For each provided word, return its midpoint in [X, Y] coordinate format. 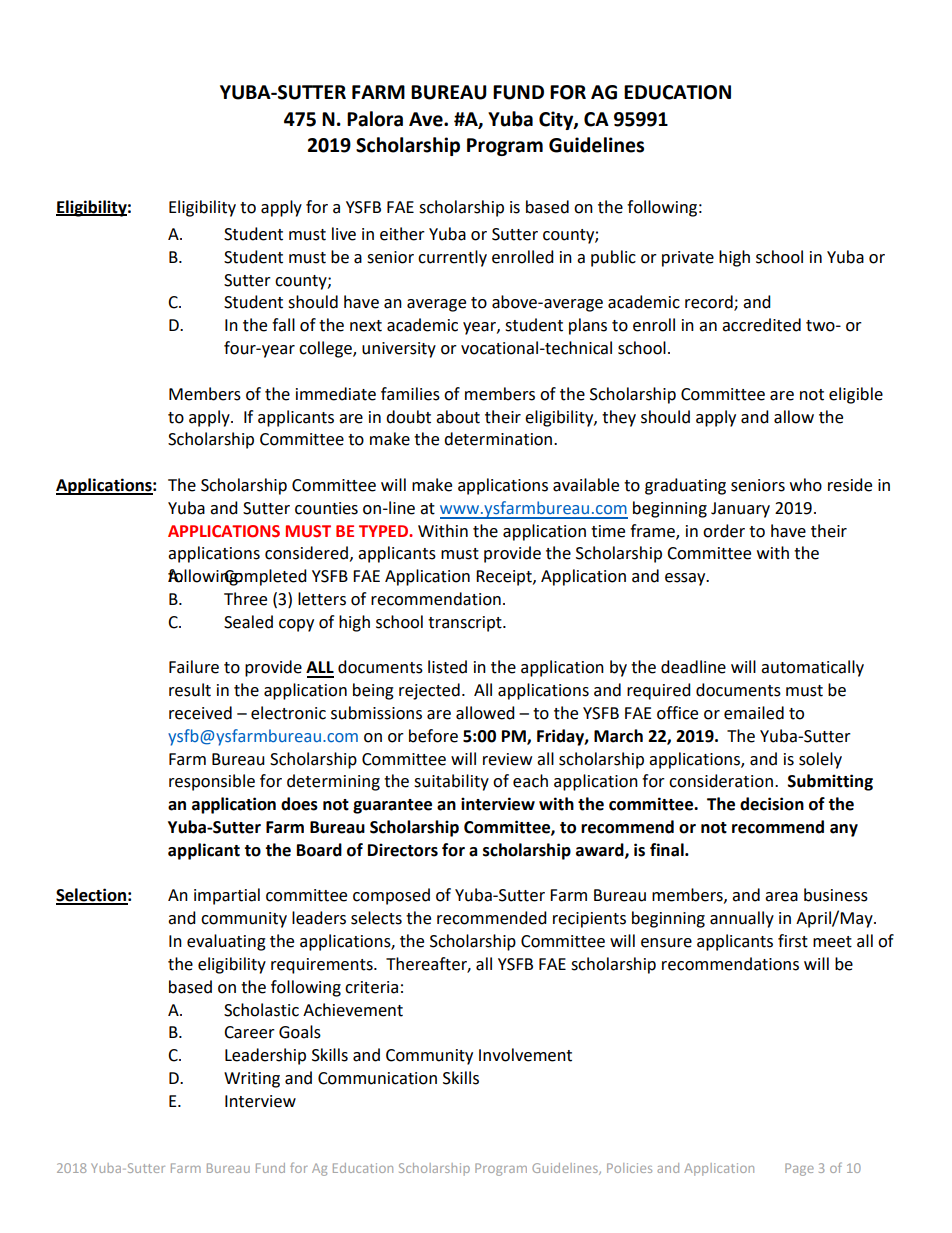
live [344, 234]
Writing [252, 1080]
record [710, 303]
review [507, 759]
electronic [288, 713]
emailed [754, 713]
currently [452, 258]
